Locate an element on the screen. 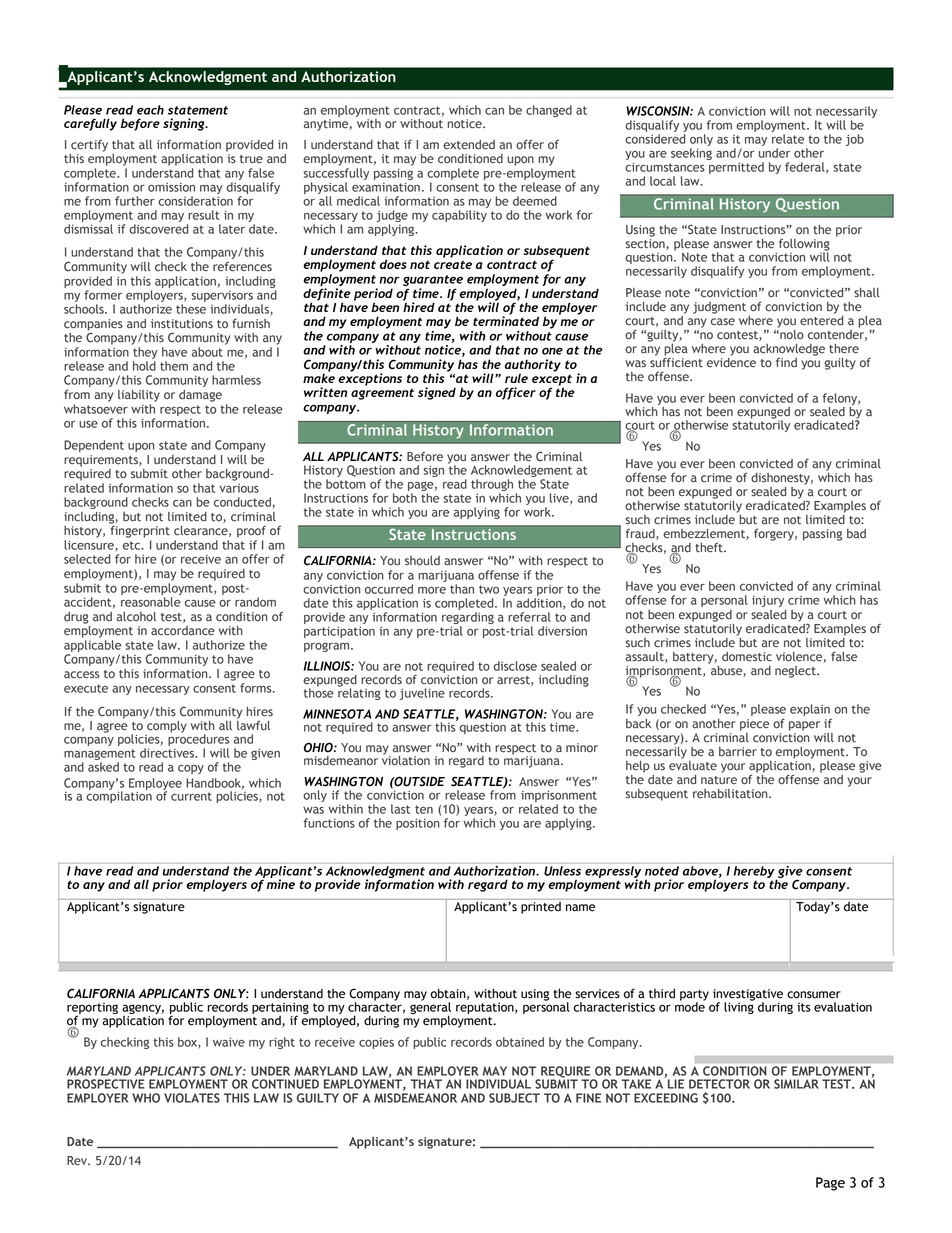  accordance is located at coordinates (183, 631).
